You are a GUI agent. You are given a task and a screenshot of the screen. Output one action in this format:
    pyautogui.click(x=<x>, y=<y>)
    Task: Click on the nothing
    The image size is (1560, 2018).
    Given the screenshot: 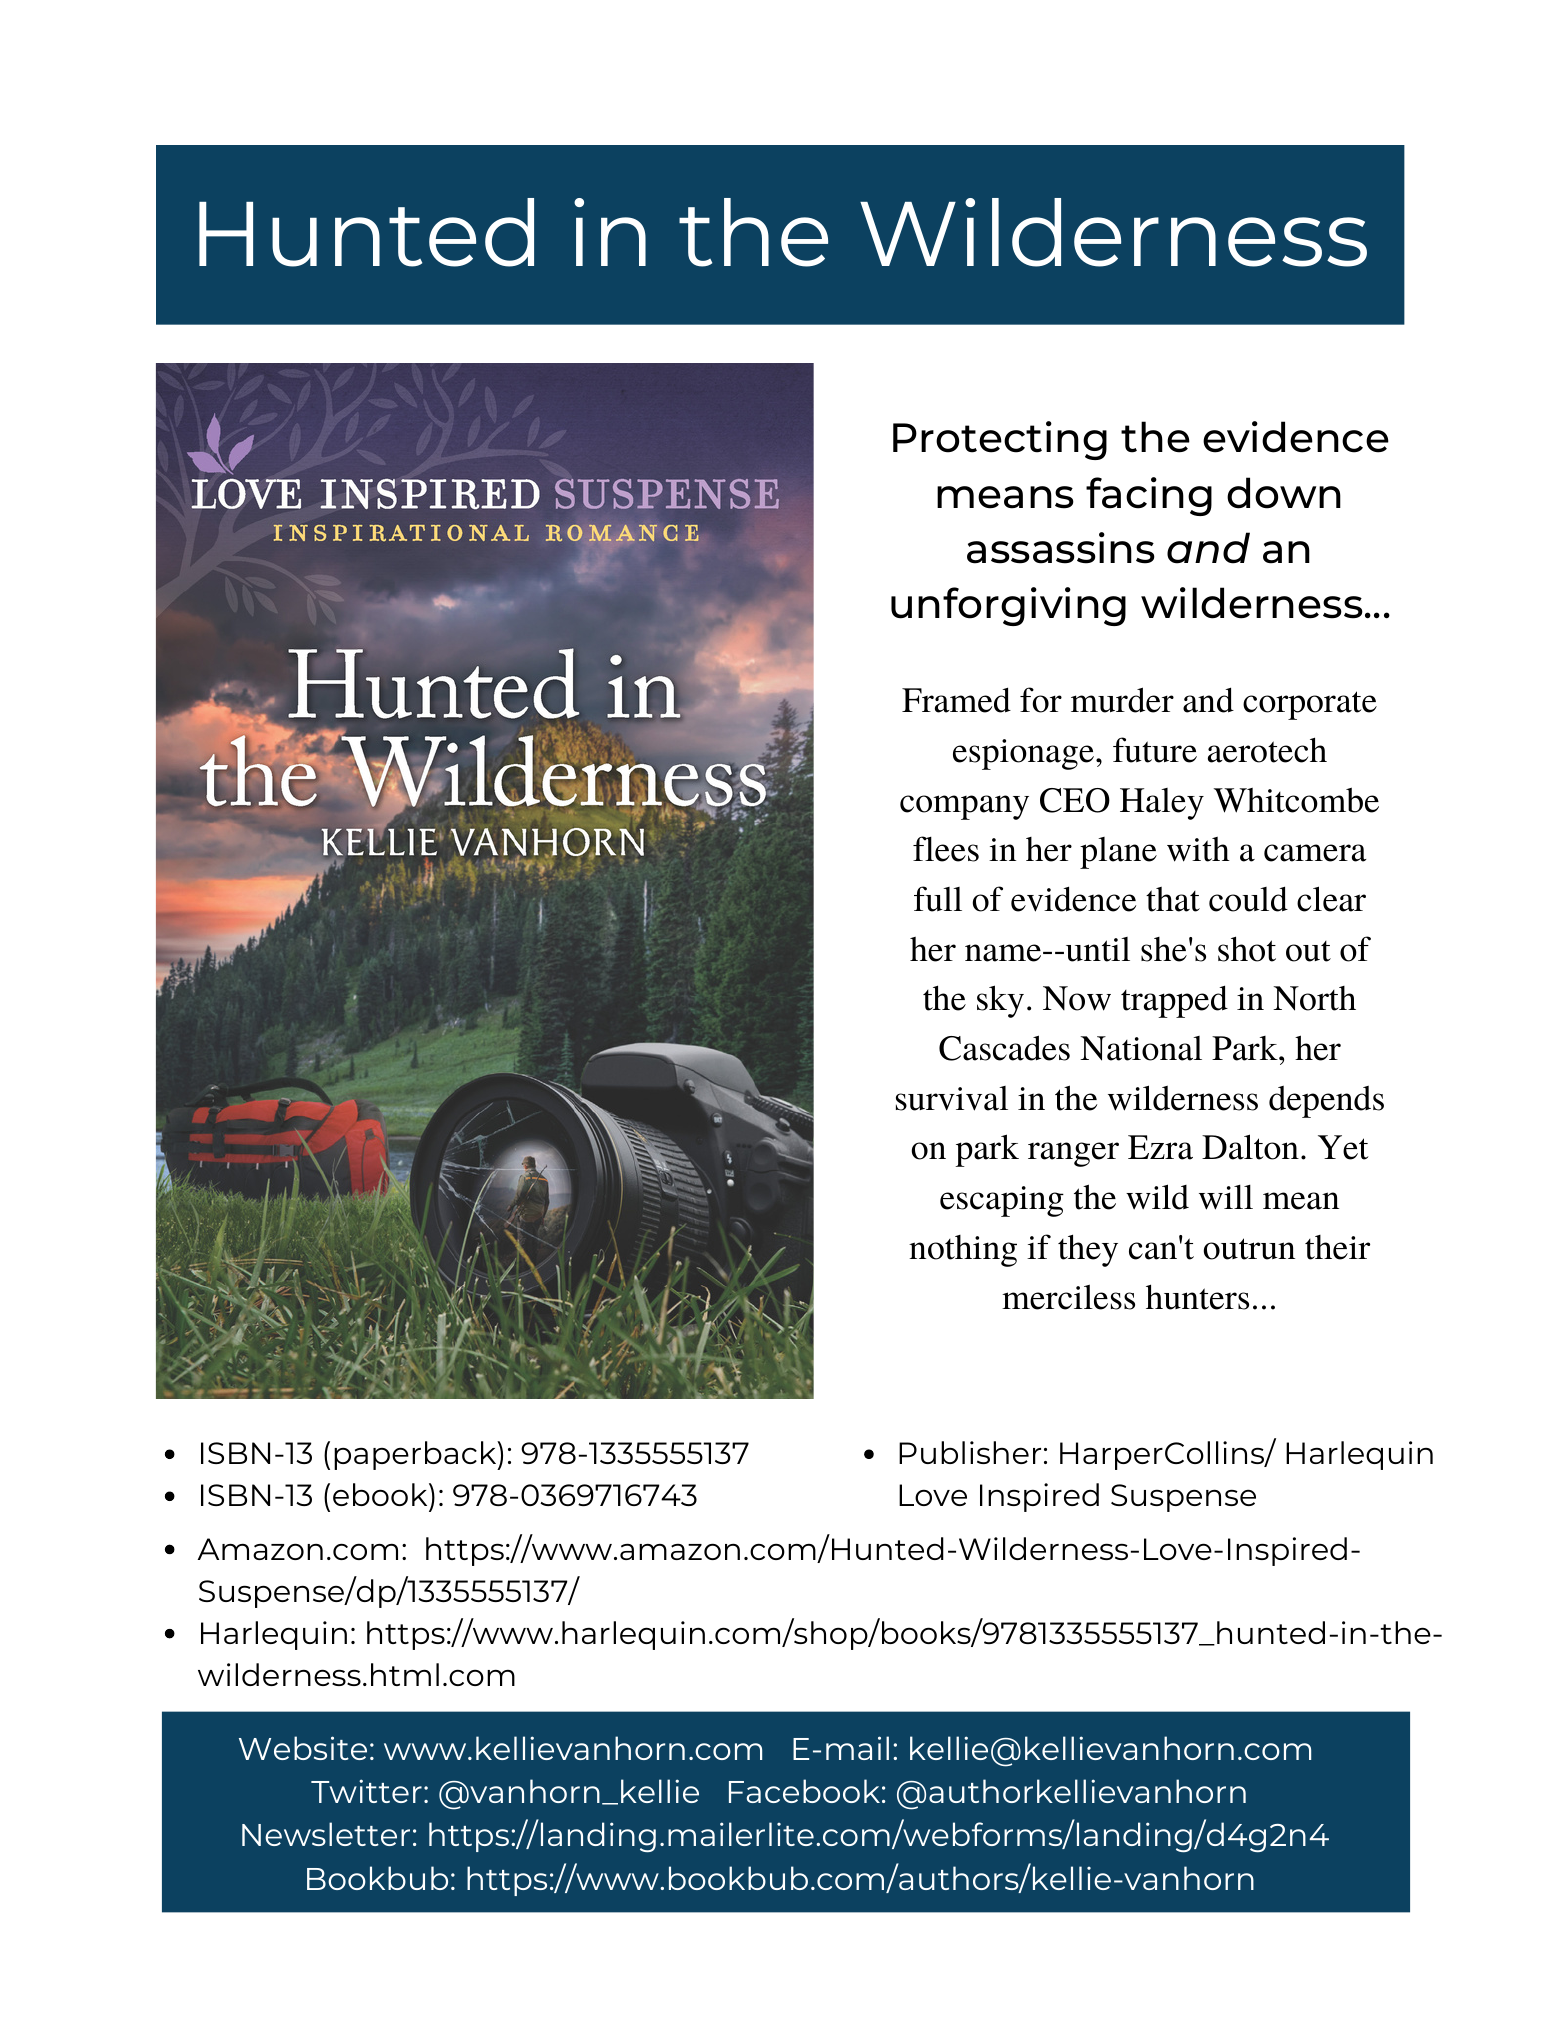 What is the action you would take?
    pyautogui.click(x=963, y=1251)
